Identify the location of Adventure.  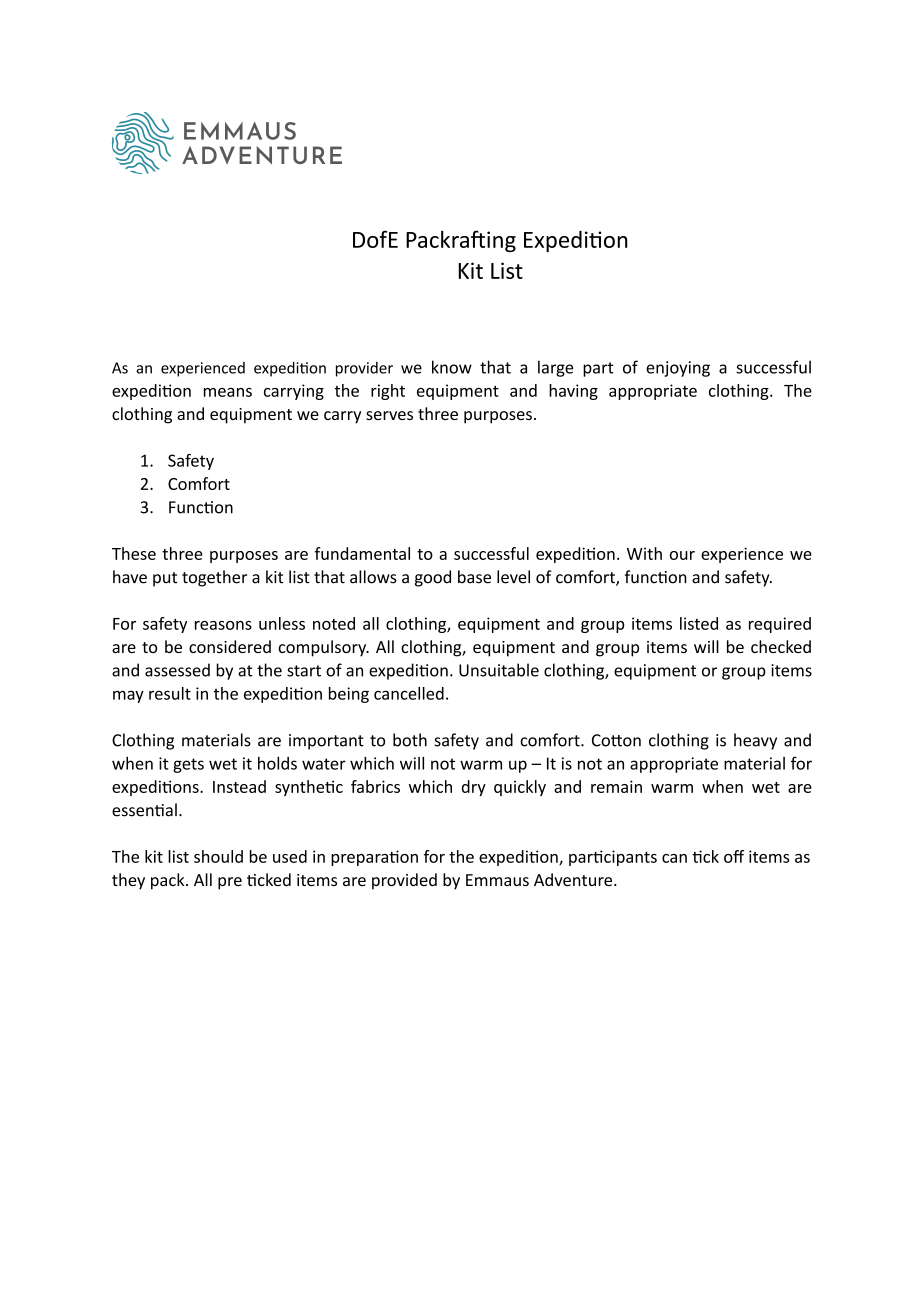
(574, 879).
